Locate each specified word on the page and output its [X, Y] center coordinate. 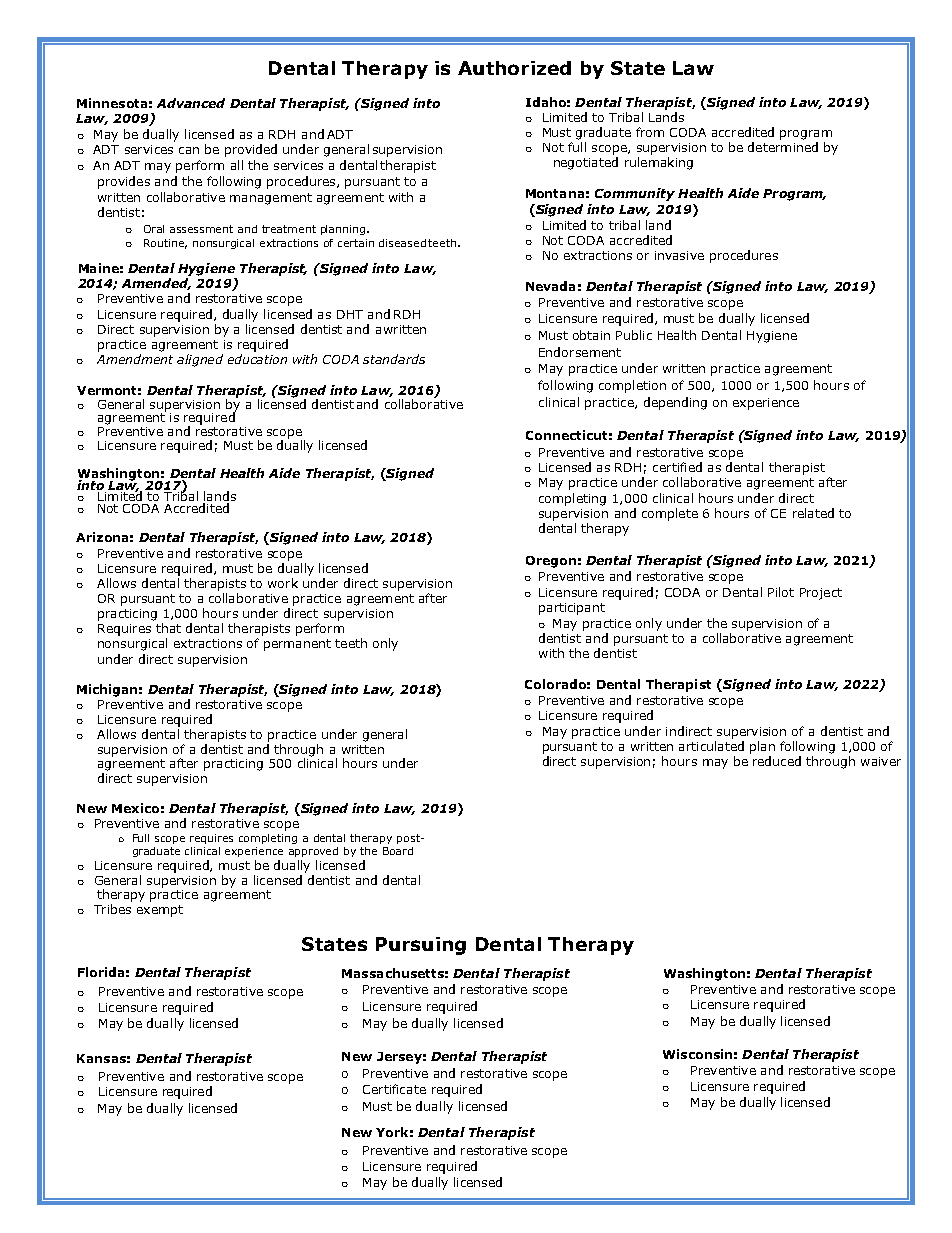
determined [783, 147]
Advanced [191, 103]
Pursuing [421, 946]
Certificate [394, 1089]
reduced [777, 761]
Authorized [514, 68]
